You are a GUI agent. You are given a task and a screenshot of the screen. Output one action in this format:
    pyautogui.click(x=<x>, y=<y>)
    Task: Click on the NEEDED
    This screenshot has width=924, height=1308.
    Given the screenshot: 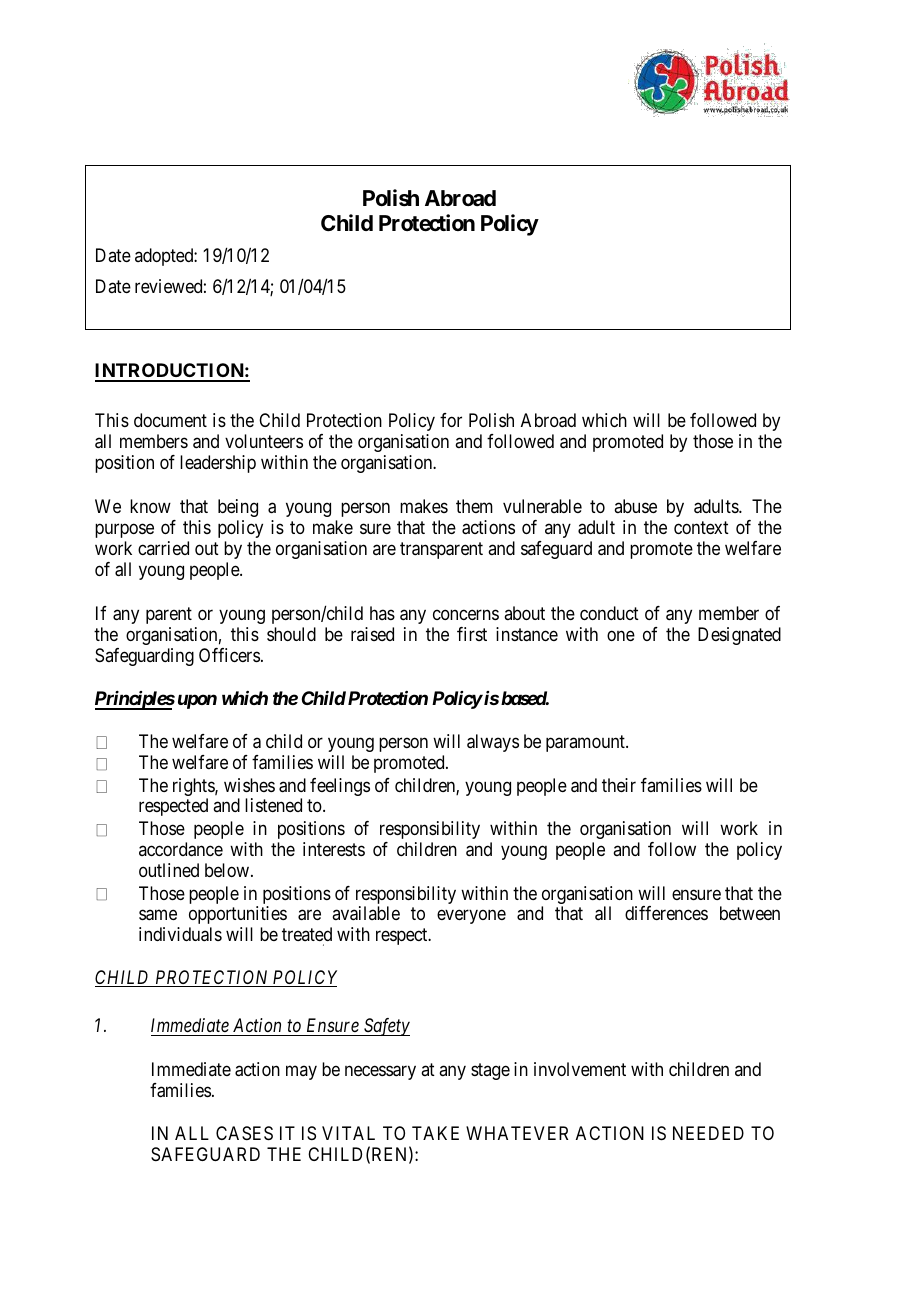 What is the action you would take?
    pyautogui.click(x=708, y=1133)
